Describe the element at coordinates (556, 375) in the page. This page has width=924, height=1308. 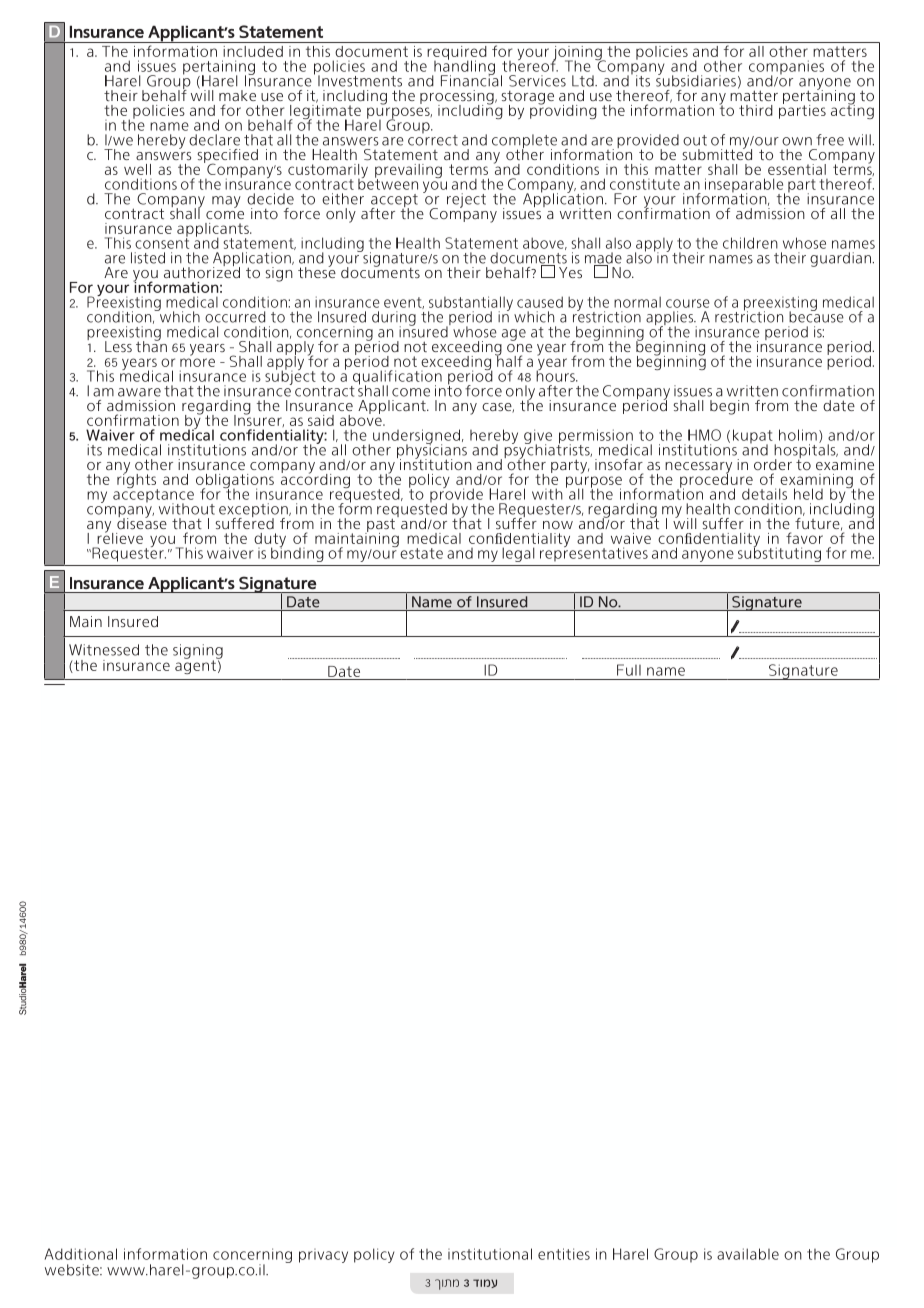
I see `hours` at that location.
